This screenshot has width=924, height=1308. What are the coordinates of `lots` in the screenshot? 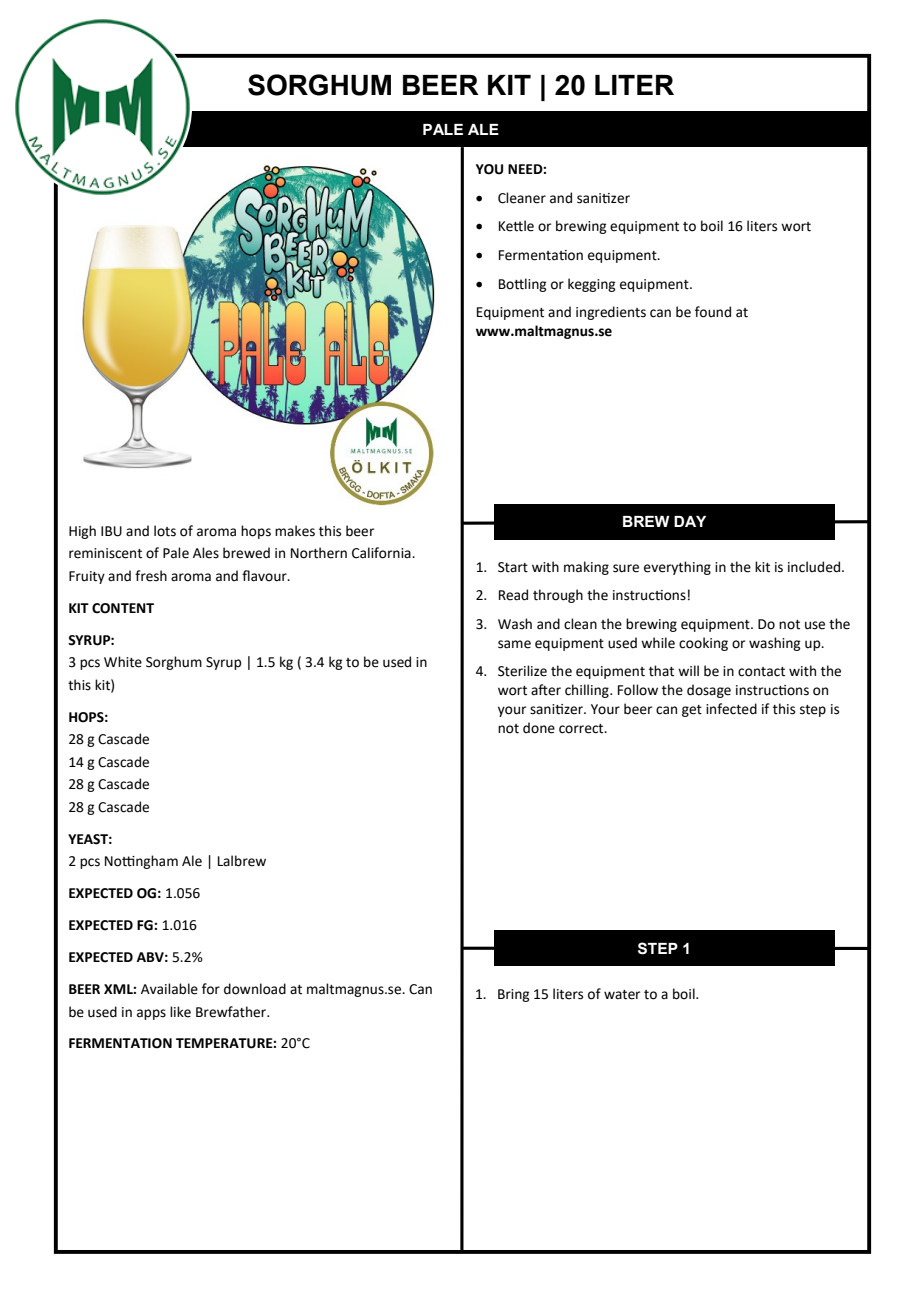 It's located at (165, 531).
